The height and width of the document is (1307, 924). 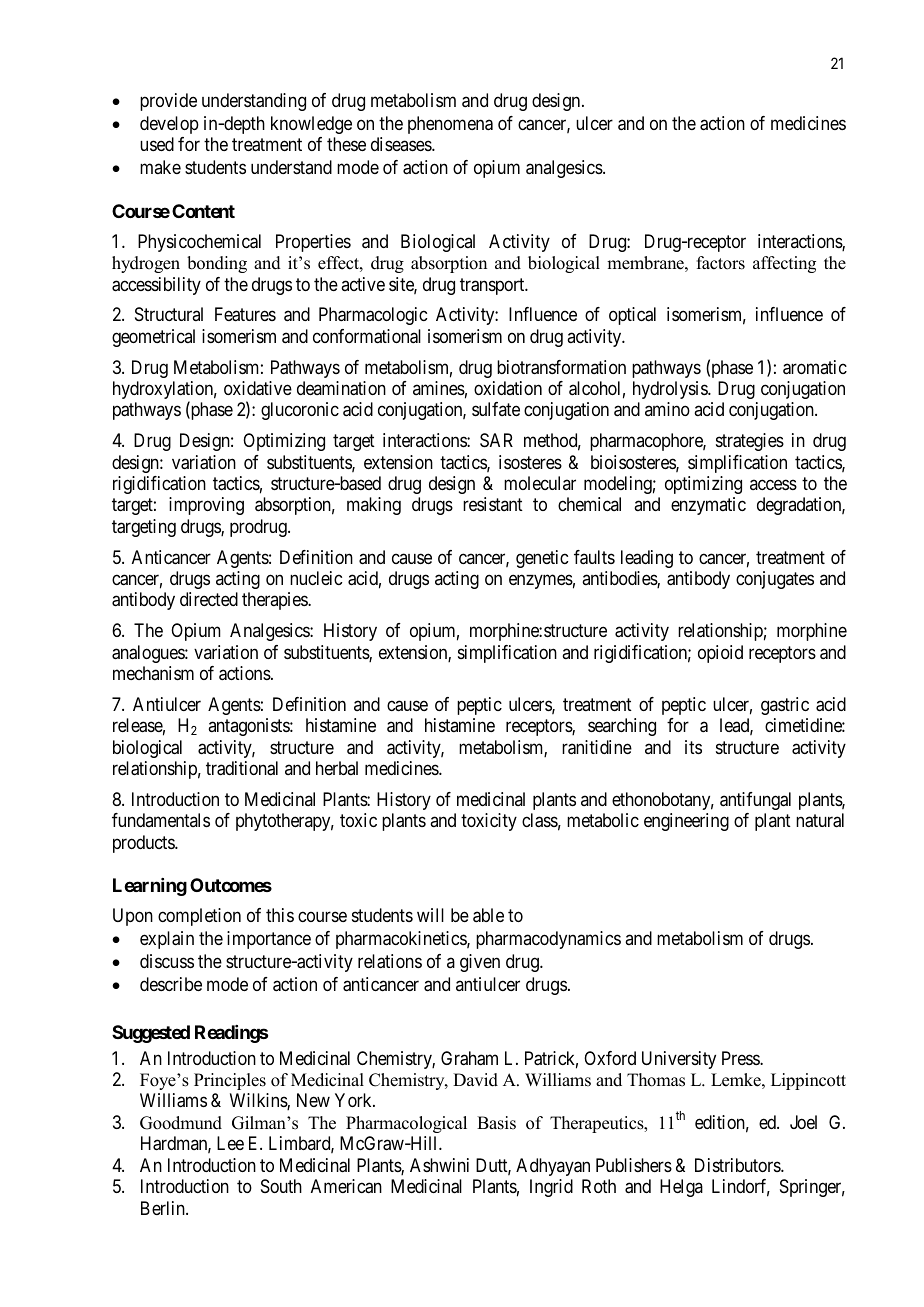 What do you see at coordinates (508, 388) in the document?
I see `oxidation` at bounding box center [508, 388].
